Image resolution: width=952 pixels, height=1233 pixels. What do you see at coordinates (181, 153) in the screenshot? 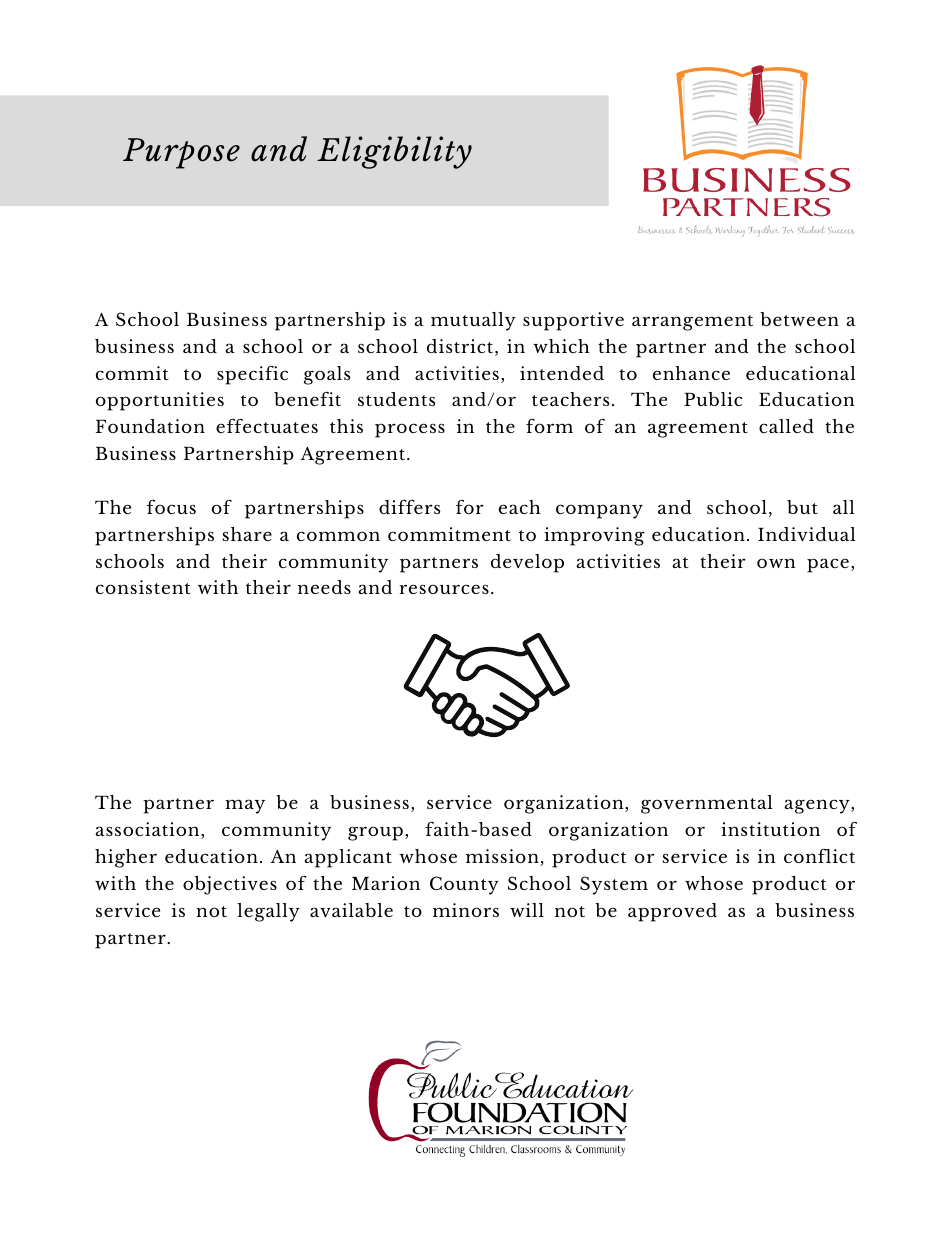
I see `Purpose` at bounding box center [181, 153].
